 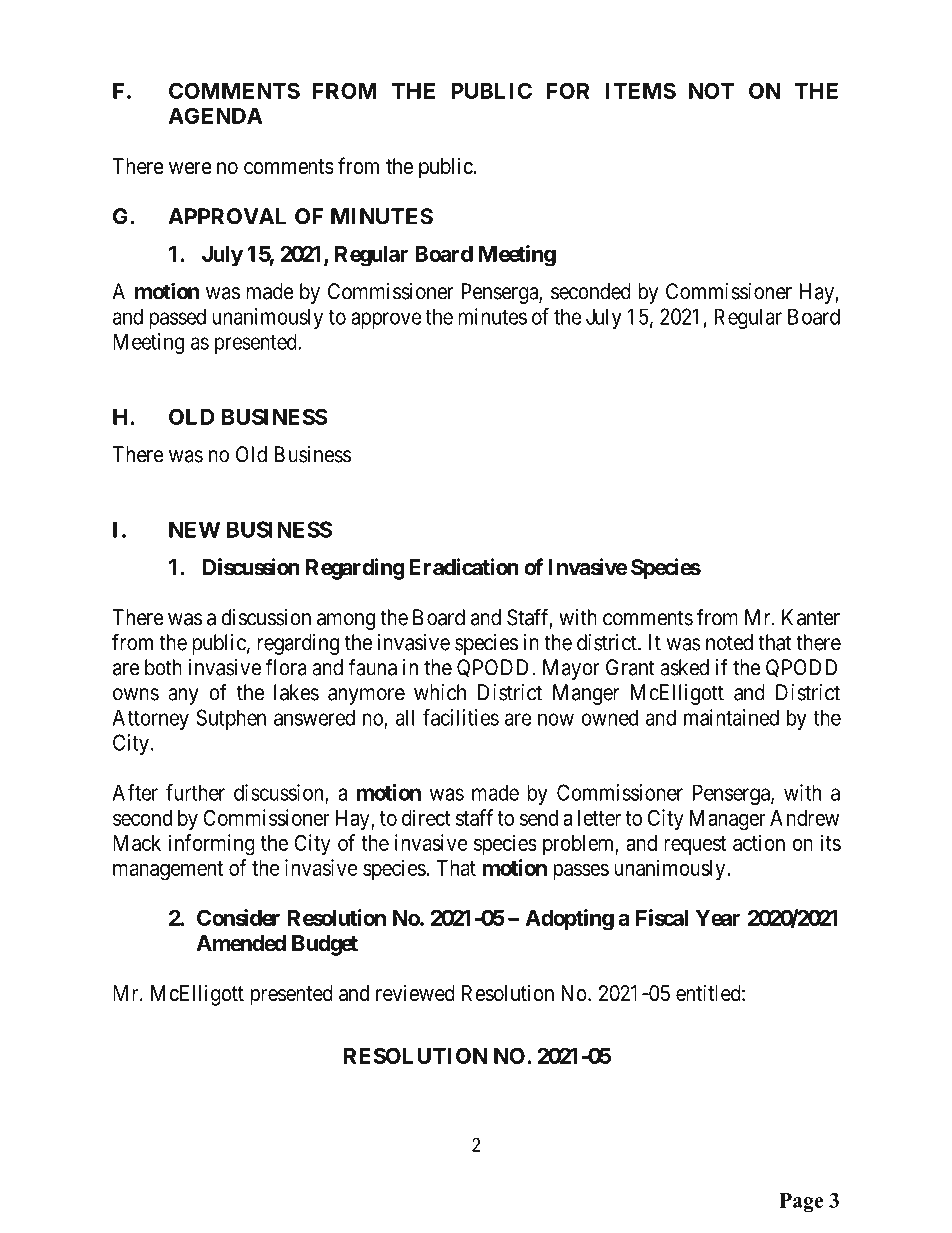 What do you see at coordinates (386, 320) in the image?
I see `approve` at bounding box center [386, 320].
